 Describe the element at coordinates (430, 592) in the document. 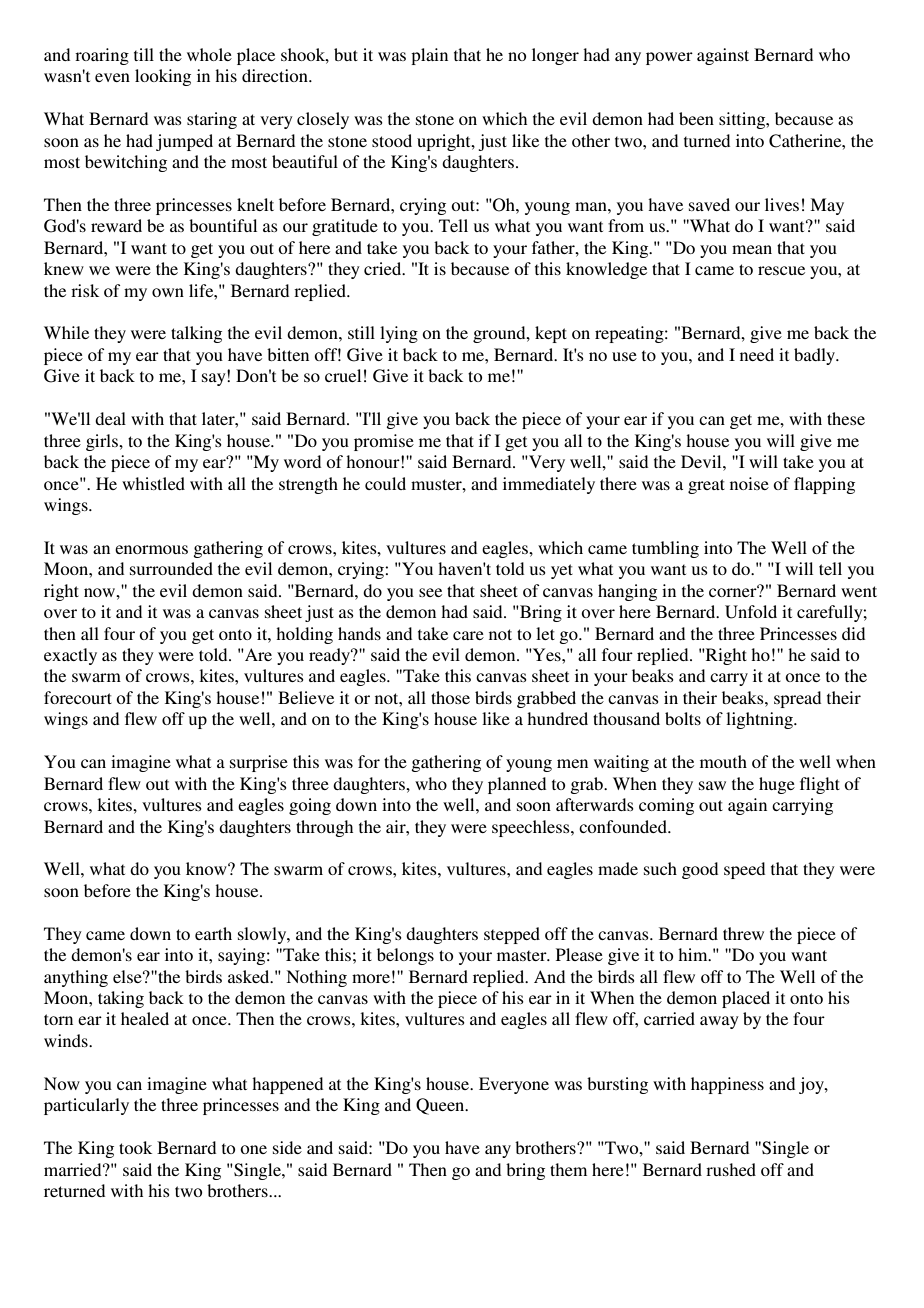

I see `see` at that location.
